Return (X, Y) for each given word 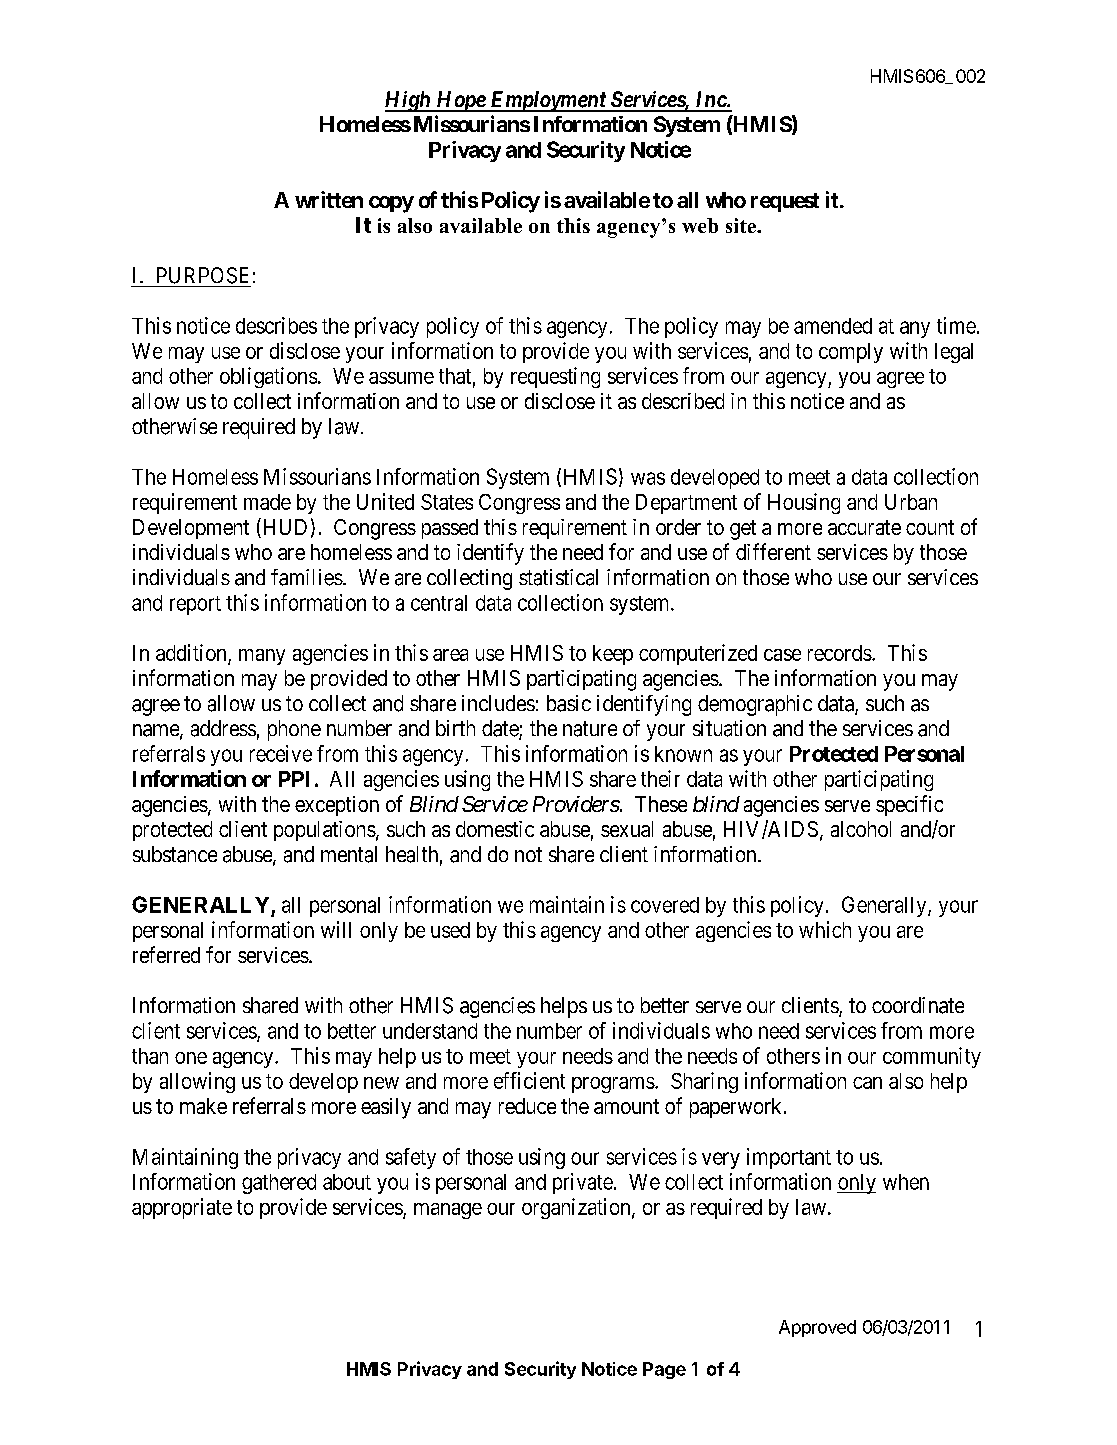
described (683, 401)
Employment (548, 101)
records (840, 653)
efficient (529, 1080)
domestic (495, 829)
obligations (268, 377)
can (867, 1083)
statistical (558, 577)
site (742, 225)
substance (175, 854)
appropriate (182, 1208)
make (203, 1106)
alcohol (861, 829)
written (329, 199)
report (195, 605)
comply (851, 353)
